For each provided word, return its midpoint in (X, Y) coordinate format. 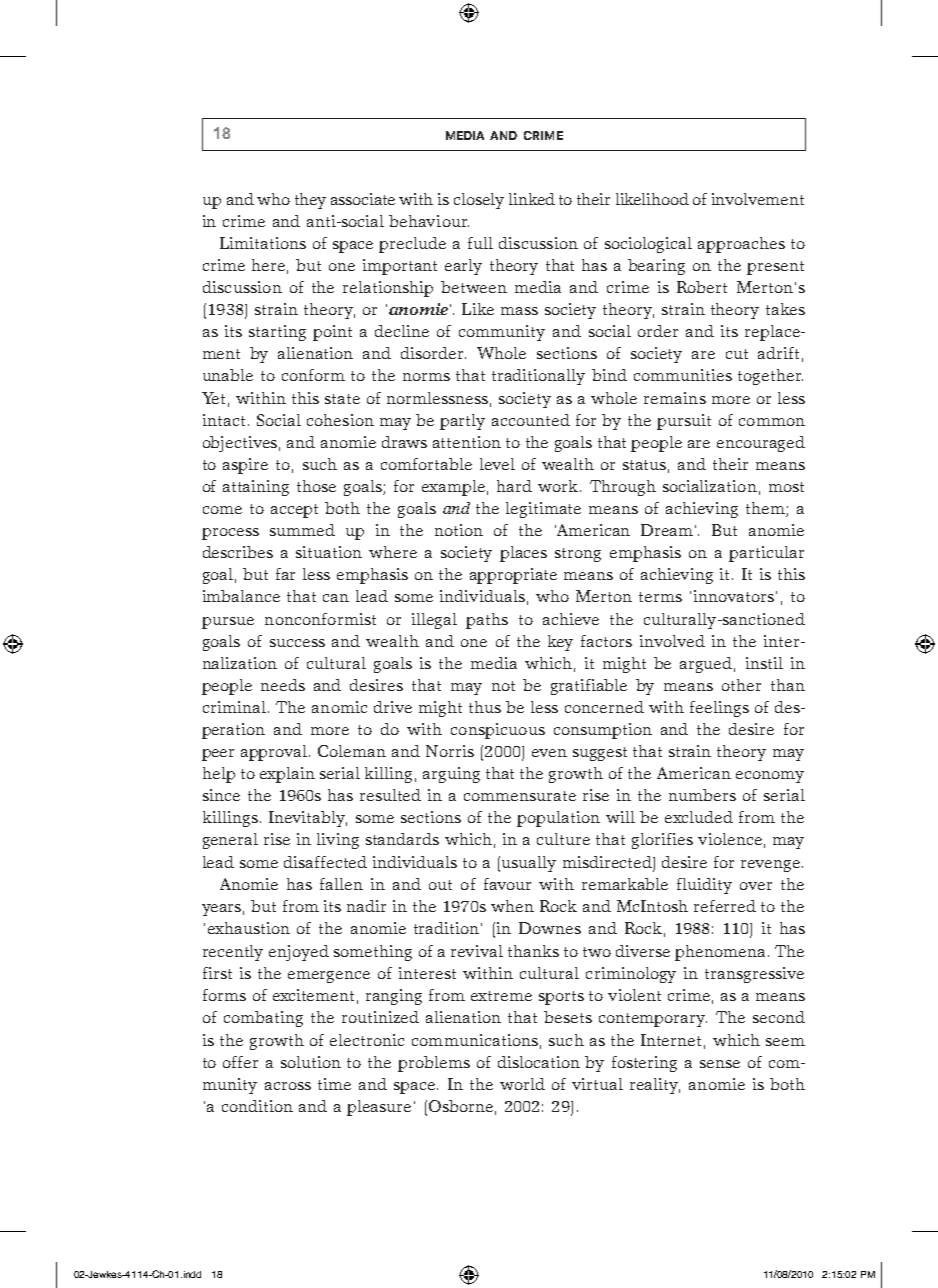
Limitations (263, 243)
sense (720, 1064)
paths (487, 621)
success (297, 643)
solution (311, 1062)
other (741, 685)
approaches (741, 245)
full (480, 243)
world (522, 1084)
